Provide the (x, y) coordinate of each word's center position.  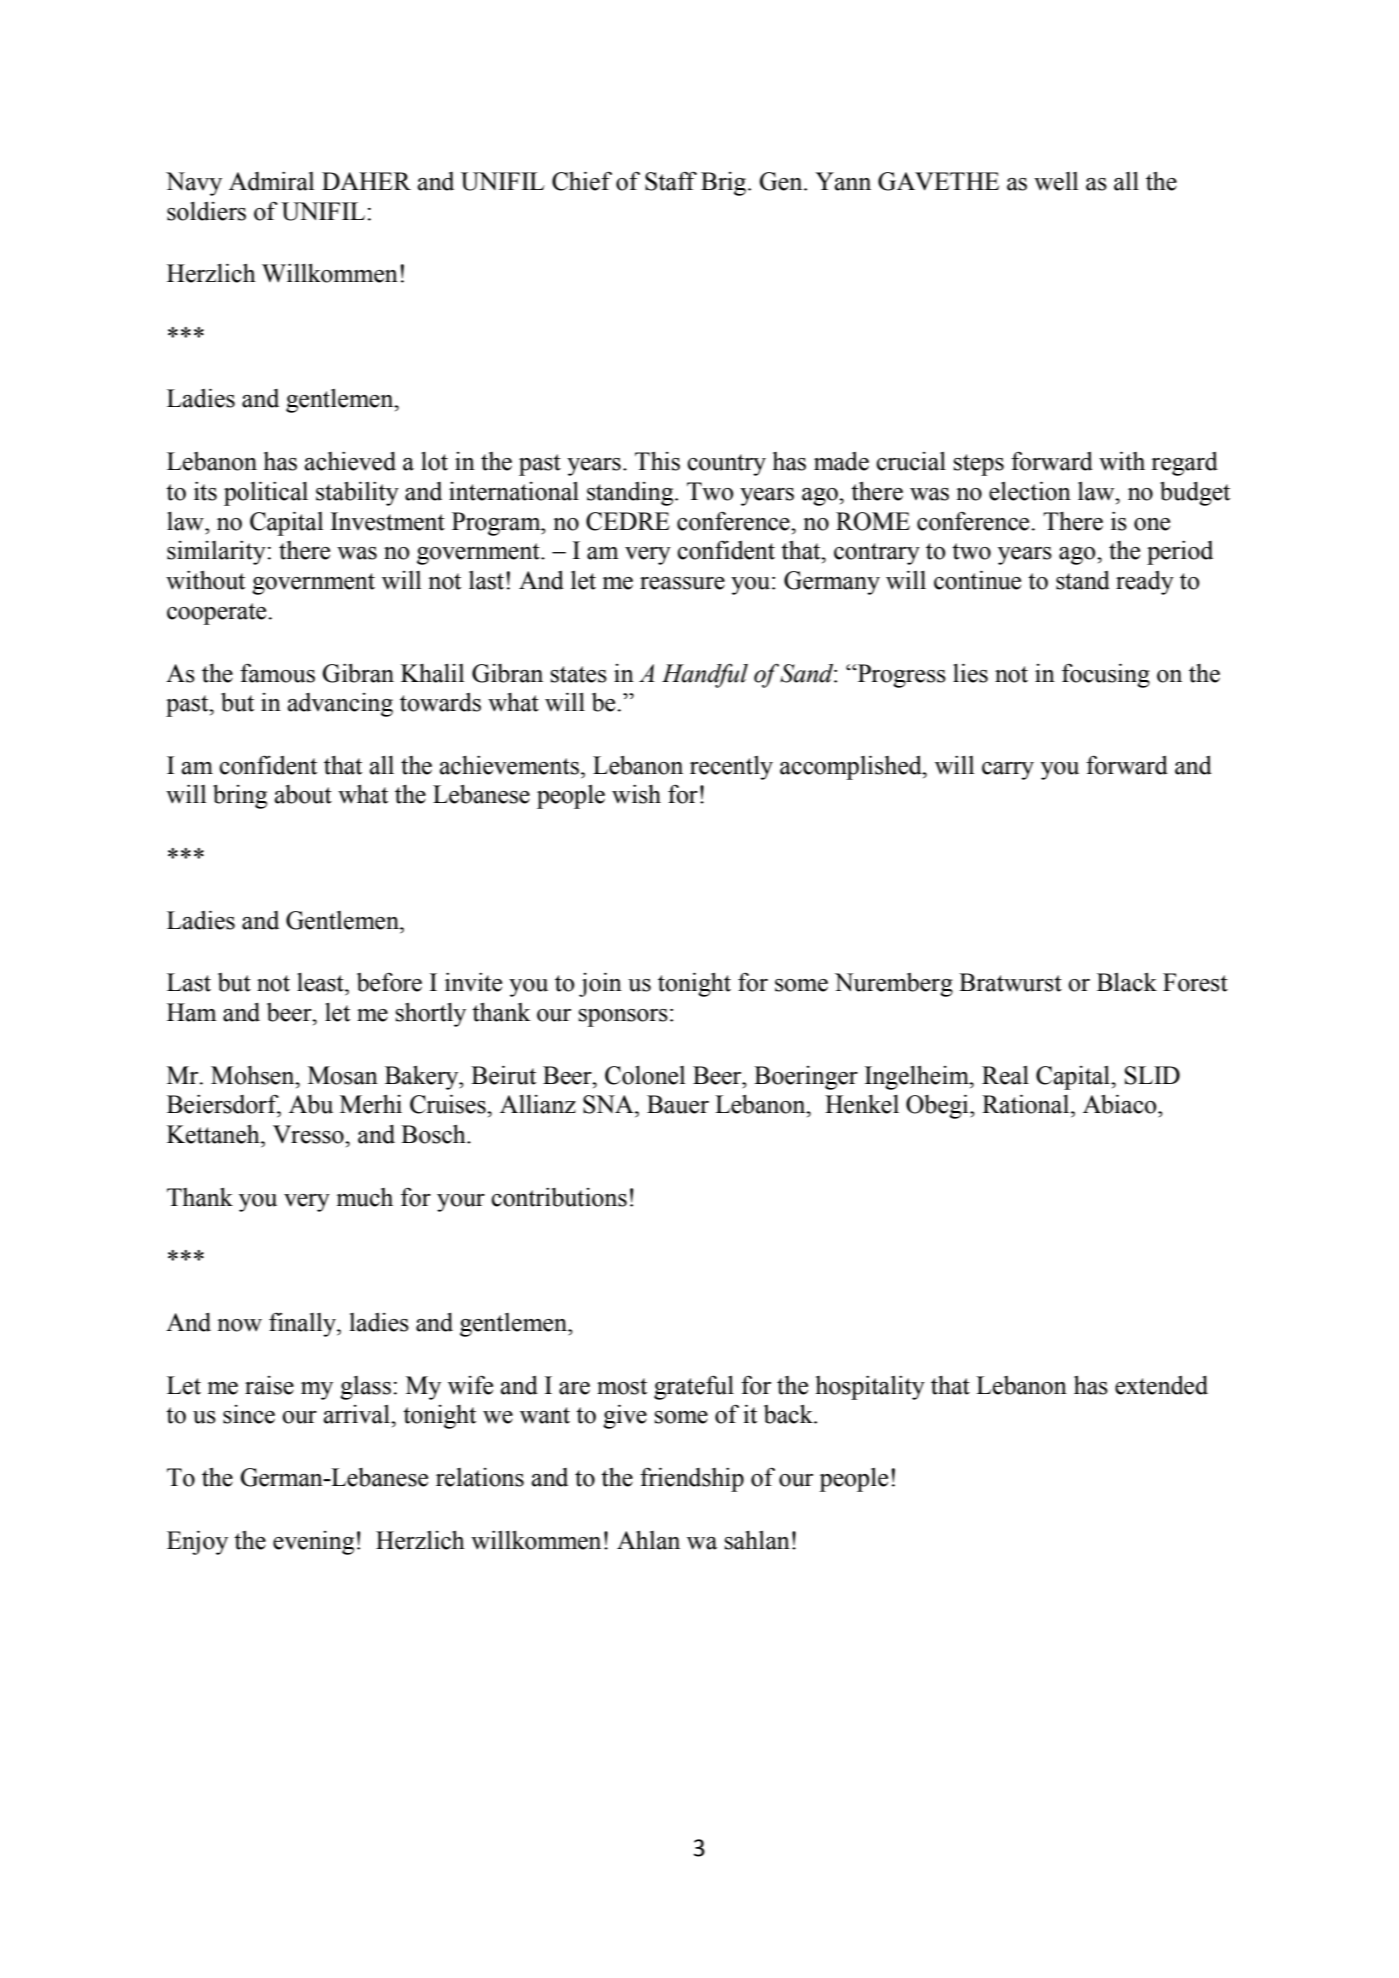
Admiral (271, 181)
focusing (1106, 676)
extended (1161, 1385)
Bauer (678, 1104)
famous (277, 673)
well (1056, 181)
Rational (1027, 1104)
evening (313, 1543)
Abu (311, 1104)
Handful (705, 676)
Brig (725, 184)
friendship (692, 1479)
